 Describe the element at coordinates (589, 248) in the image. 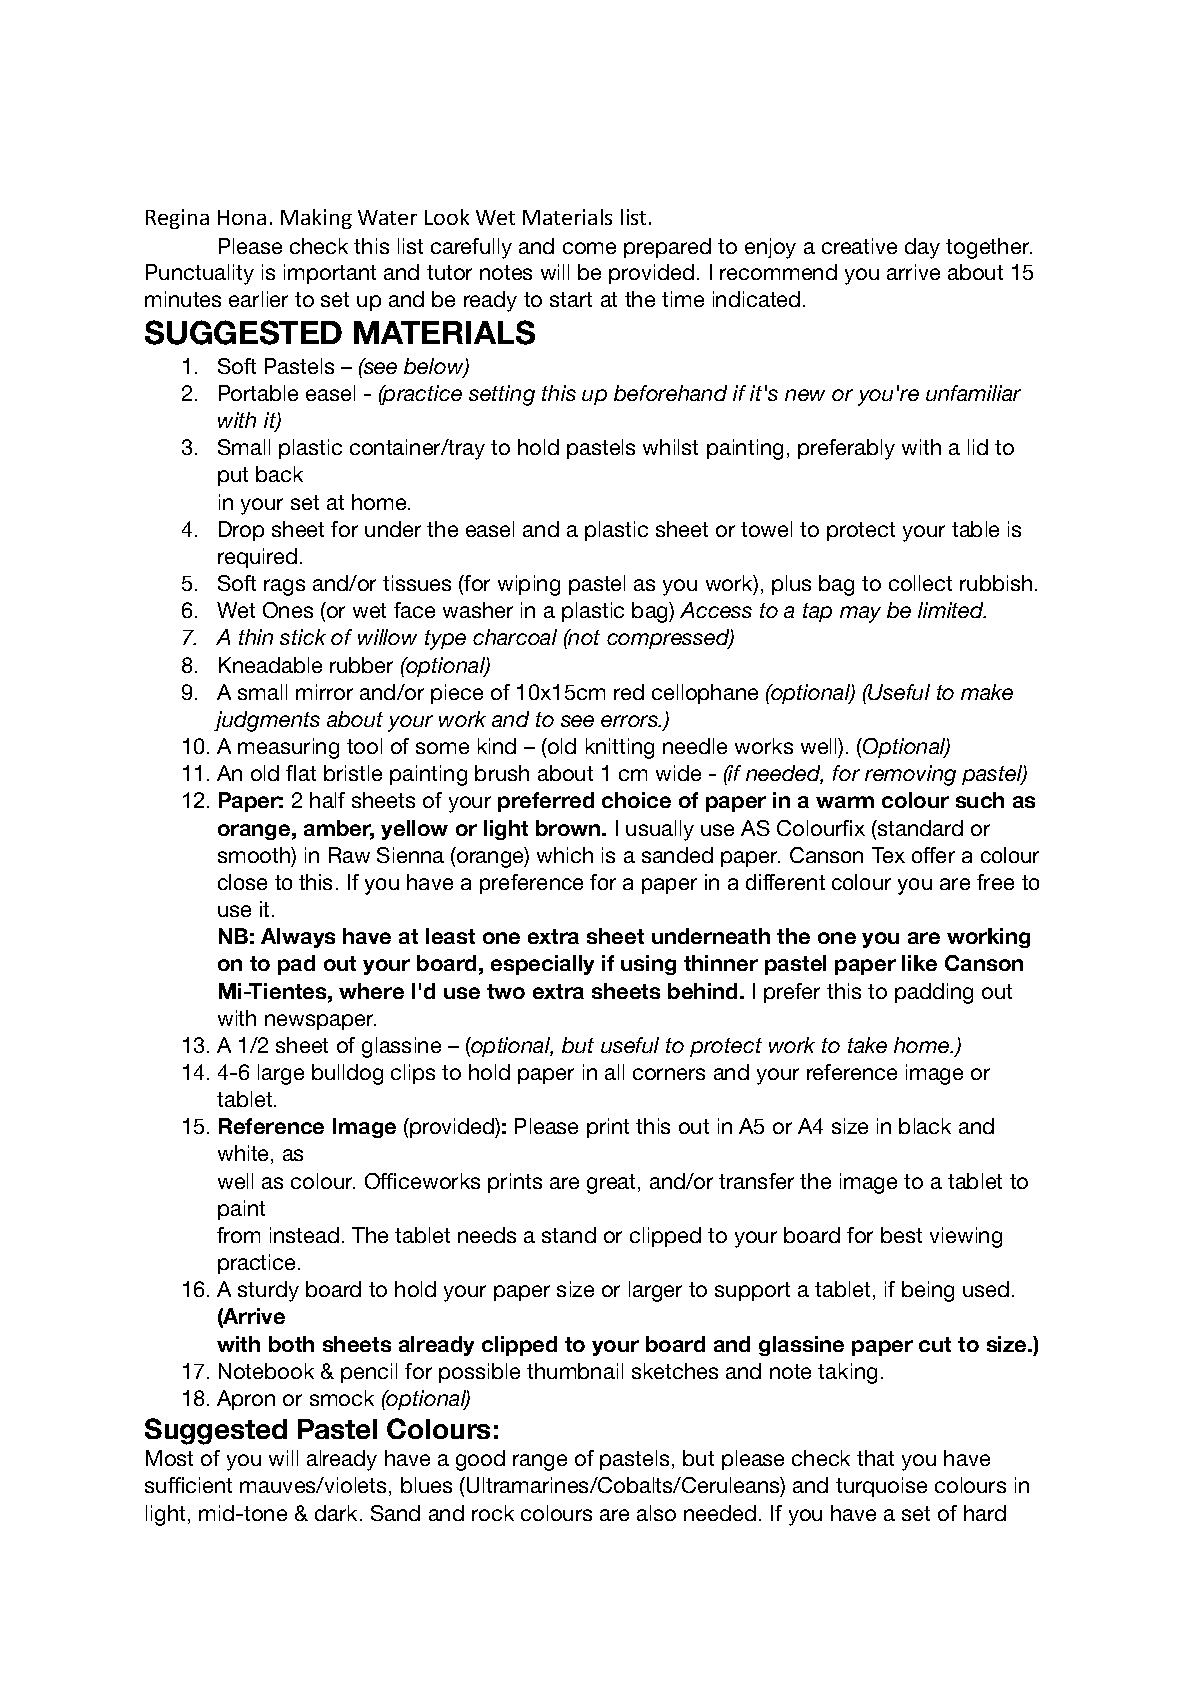

I see `come` at that location.
